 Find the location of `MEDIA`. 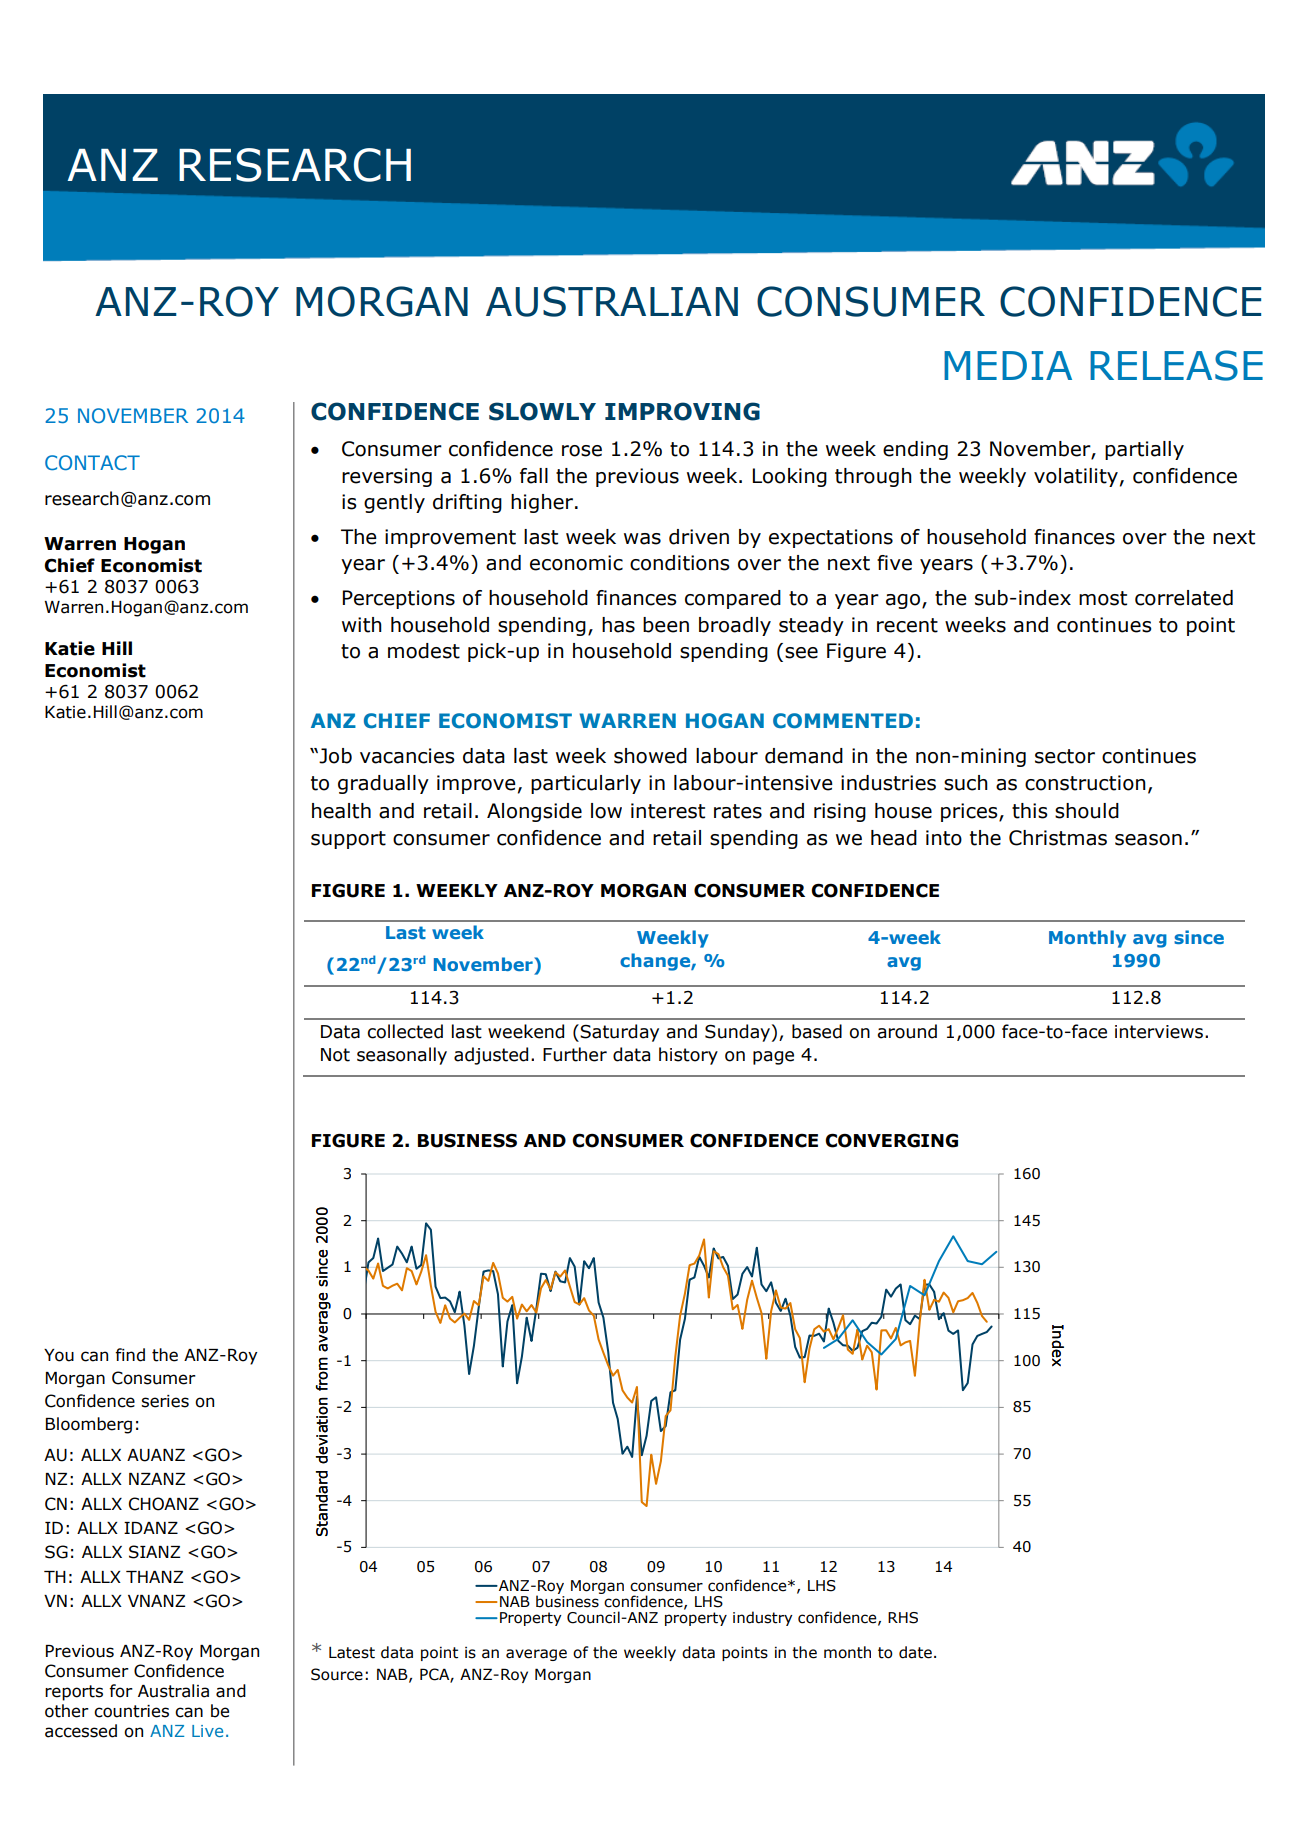

MEDIA is located at coordinates (1008, 365).
